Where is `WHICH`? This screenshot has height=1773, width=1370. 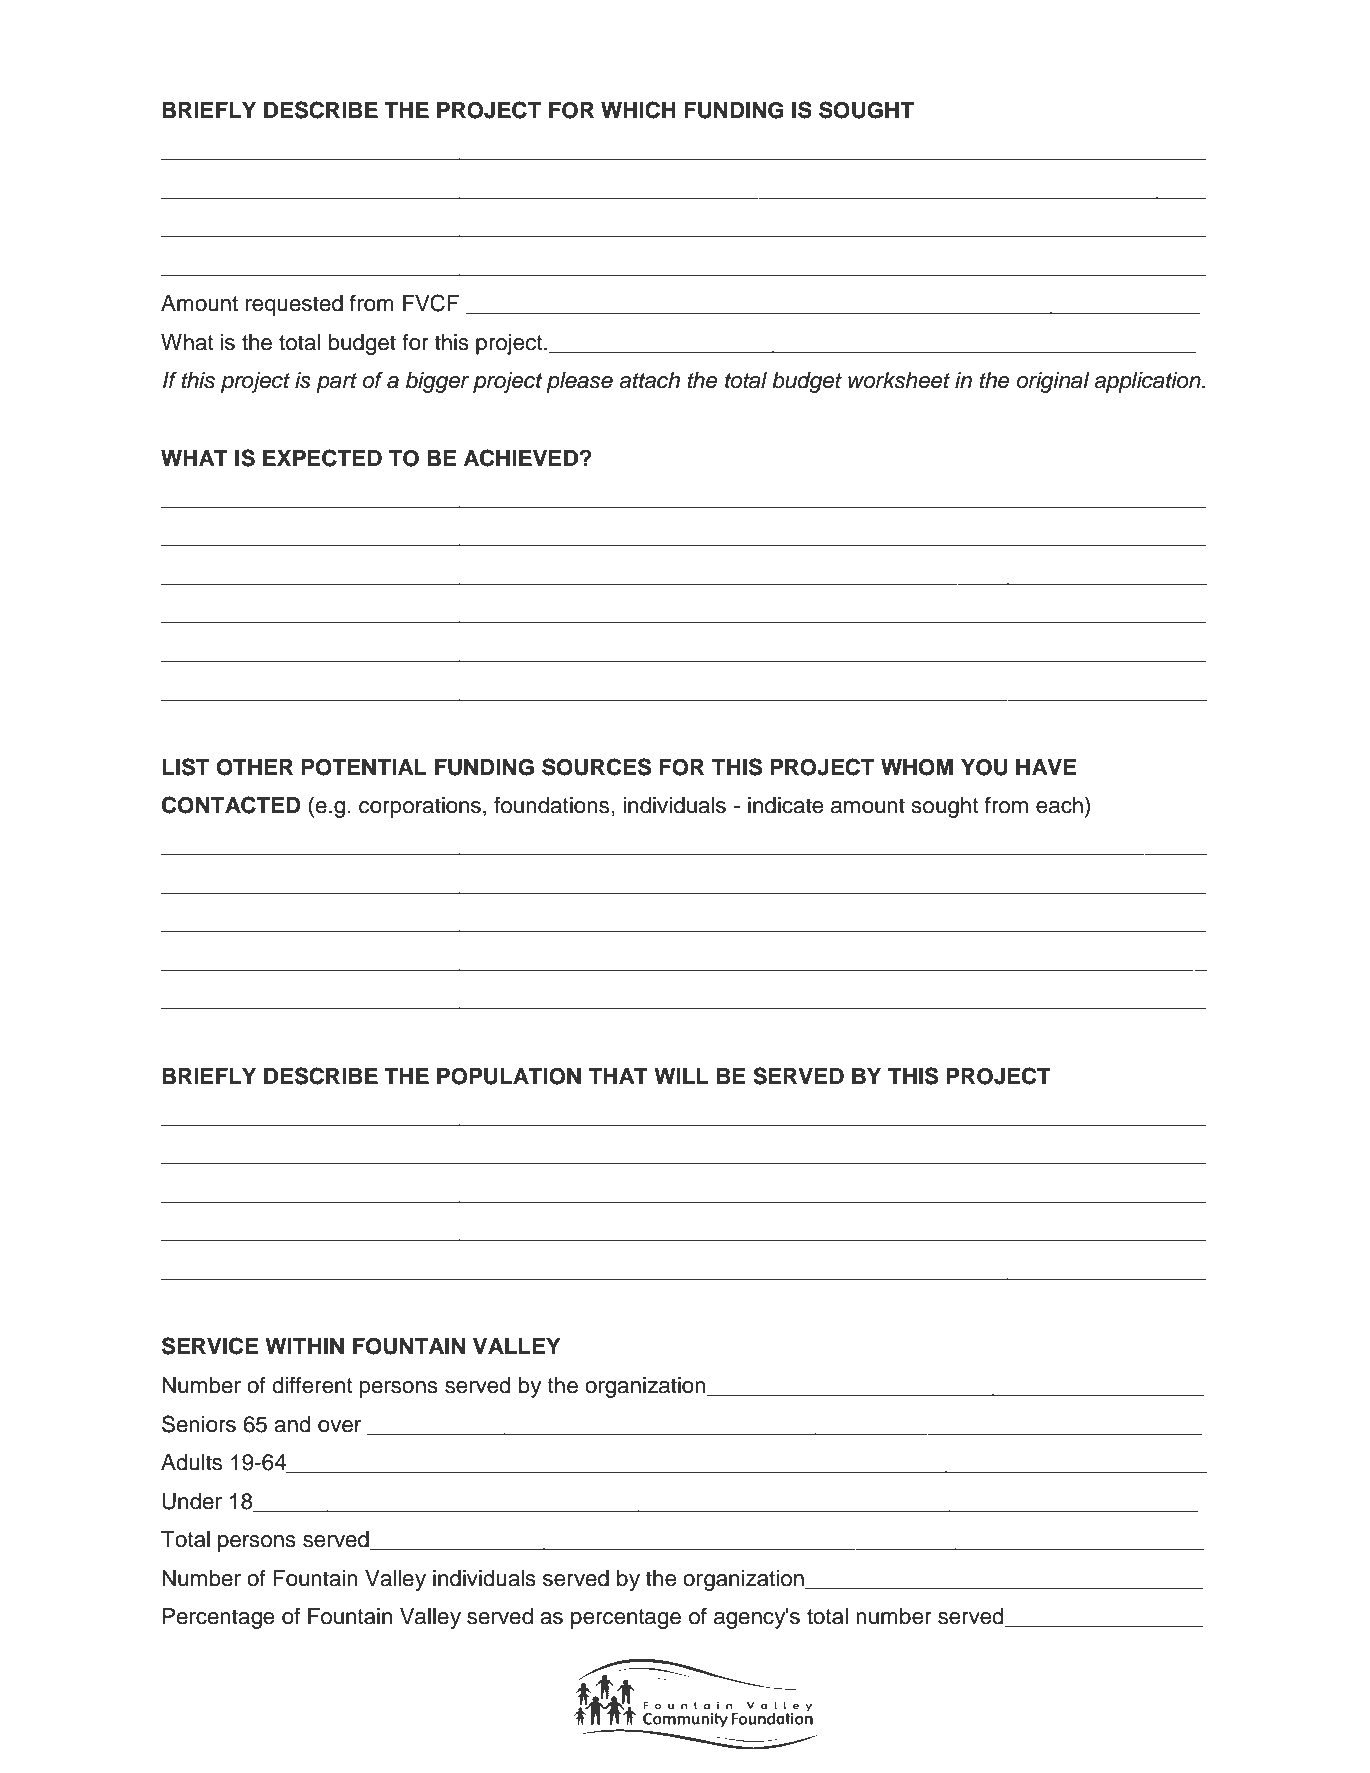 WHICH is located at coordinates (638, 110).
